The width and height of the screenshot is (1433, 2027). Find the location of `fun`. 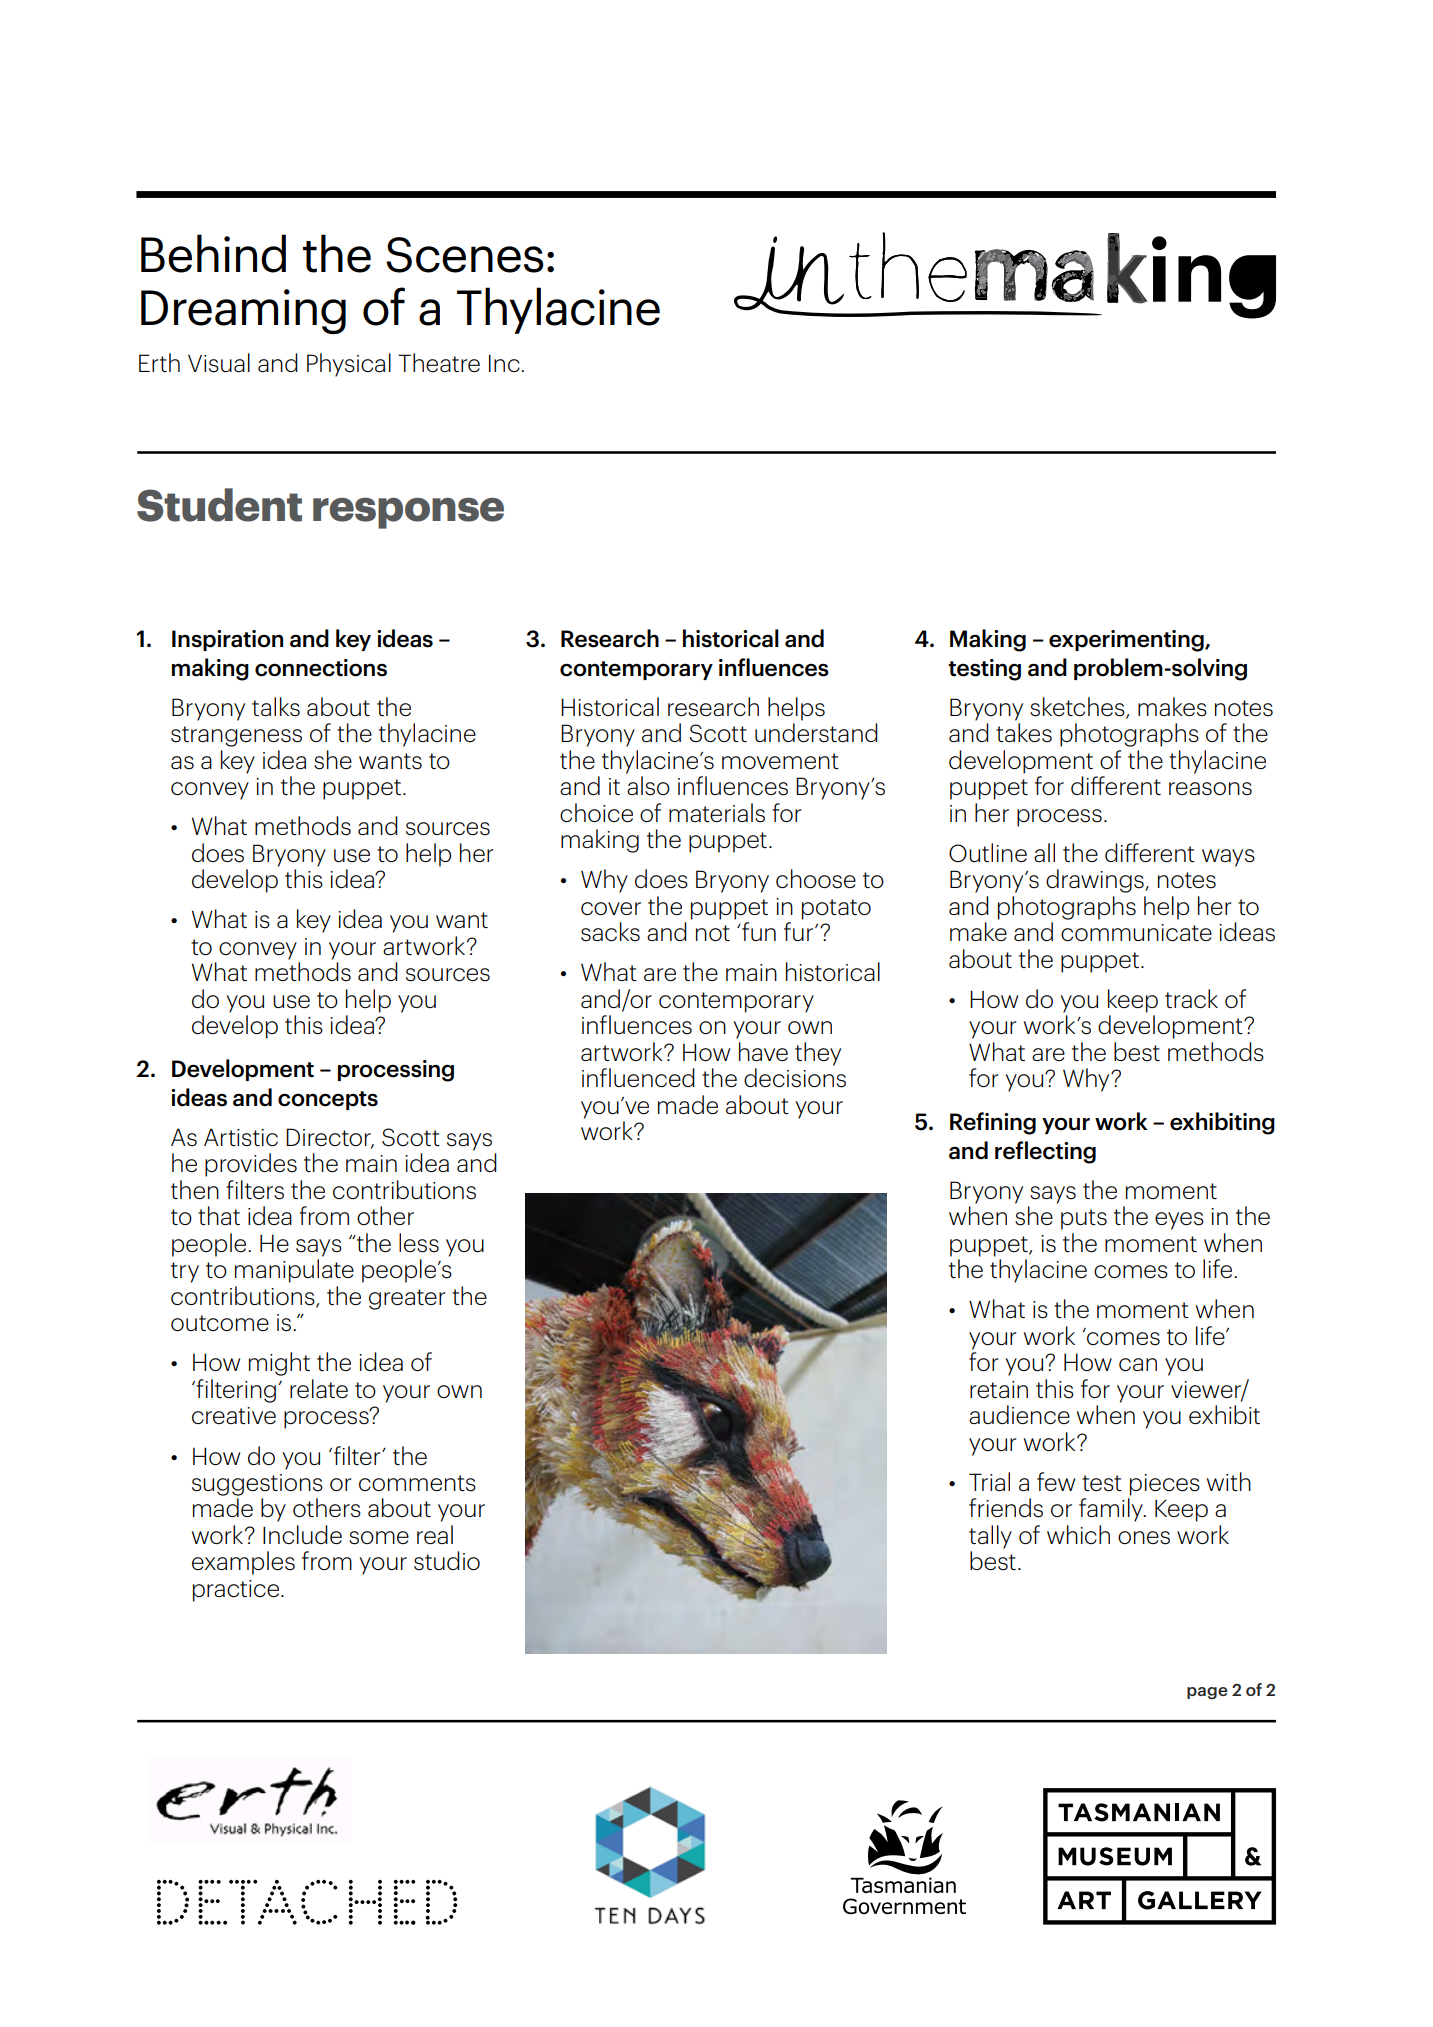

fun is located at coordinates (758, 931).
